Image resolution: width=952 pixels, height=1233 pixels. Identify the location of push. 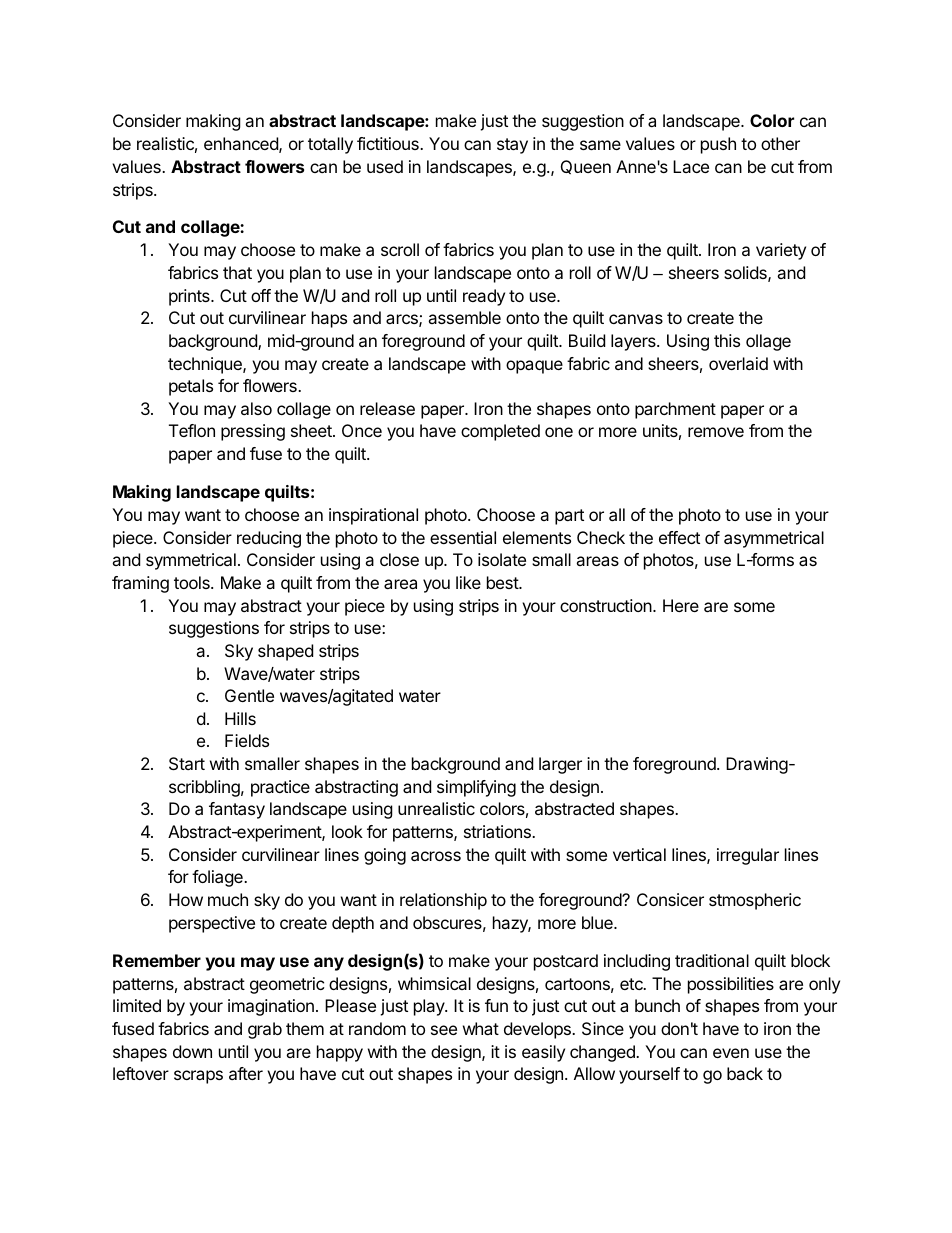
(718, 145).
